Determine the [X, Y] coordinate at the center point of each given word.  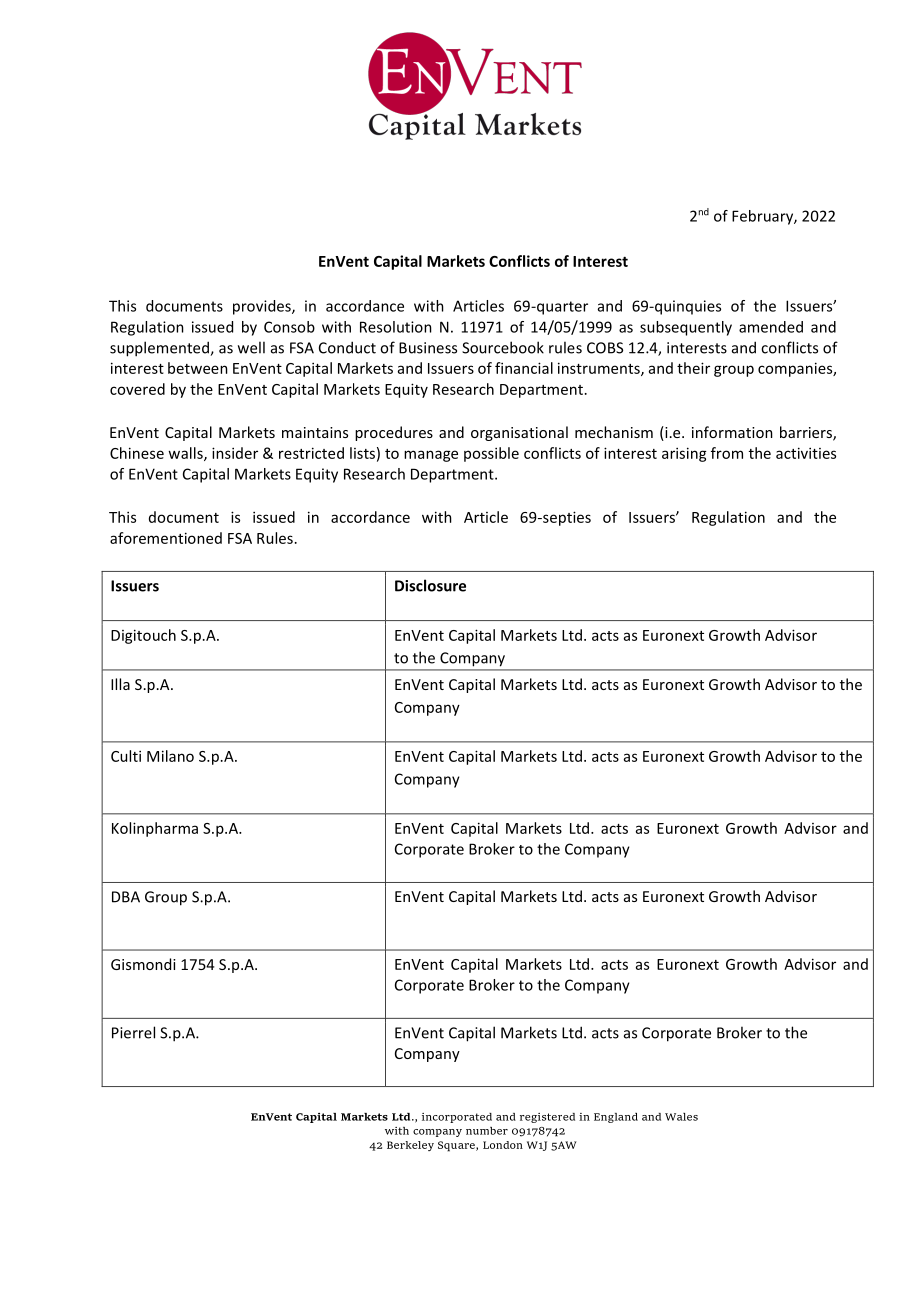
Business [428, 348]
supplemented [160, 349]
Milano [170, 756]
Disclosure [430, 585]
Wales [681, 1117]
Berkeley [410, 1146]
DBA [126, 897]
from [727, 453]
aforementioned [166, 538]
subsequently [686, 328]
